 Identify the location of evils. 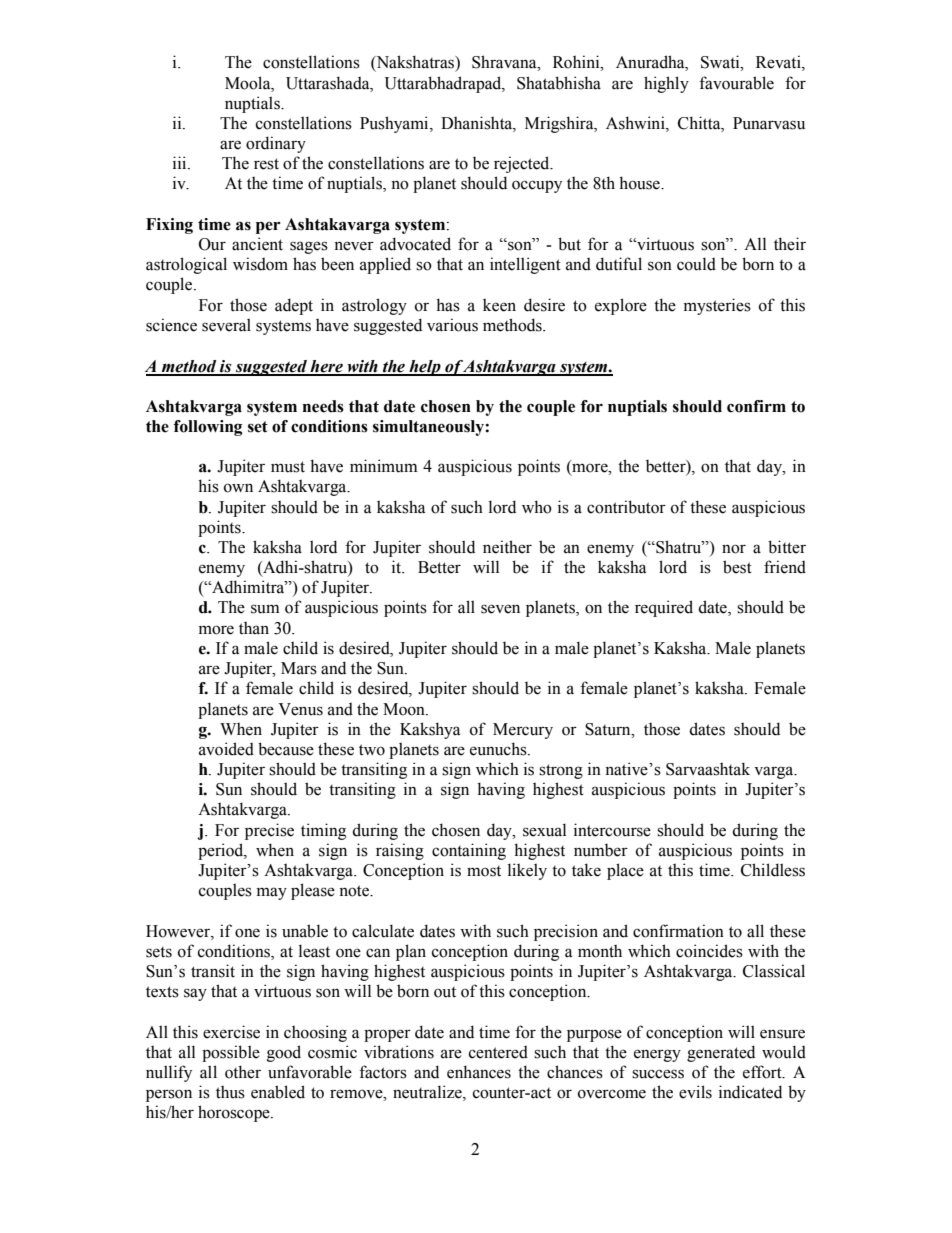
(695, 1092).
